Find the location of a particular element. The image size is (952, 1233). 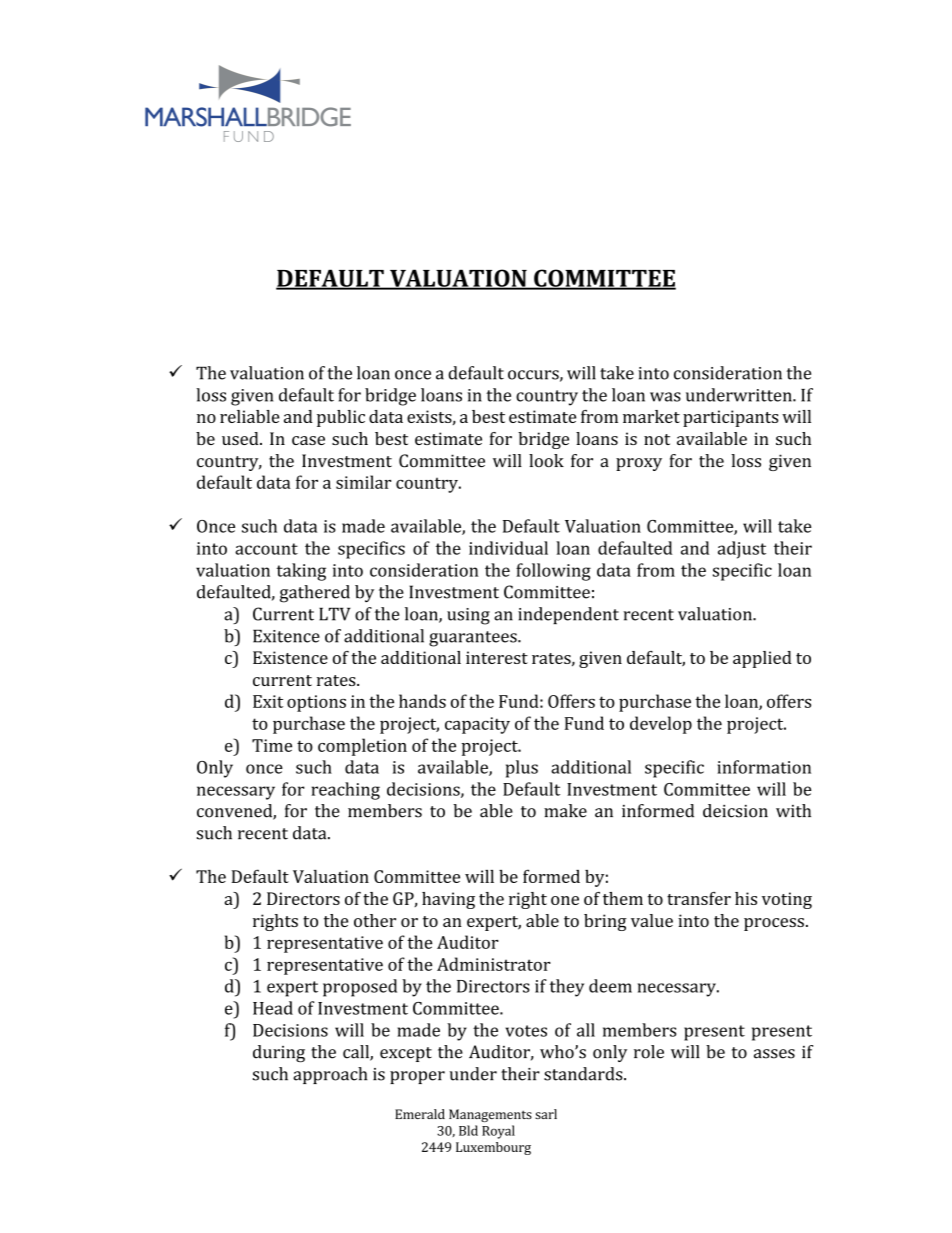

look is located at coordinates (546, 461).
